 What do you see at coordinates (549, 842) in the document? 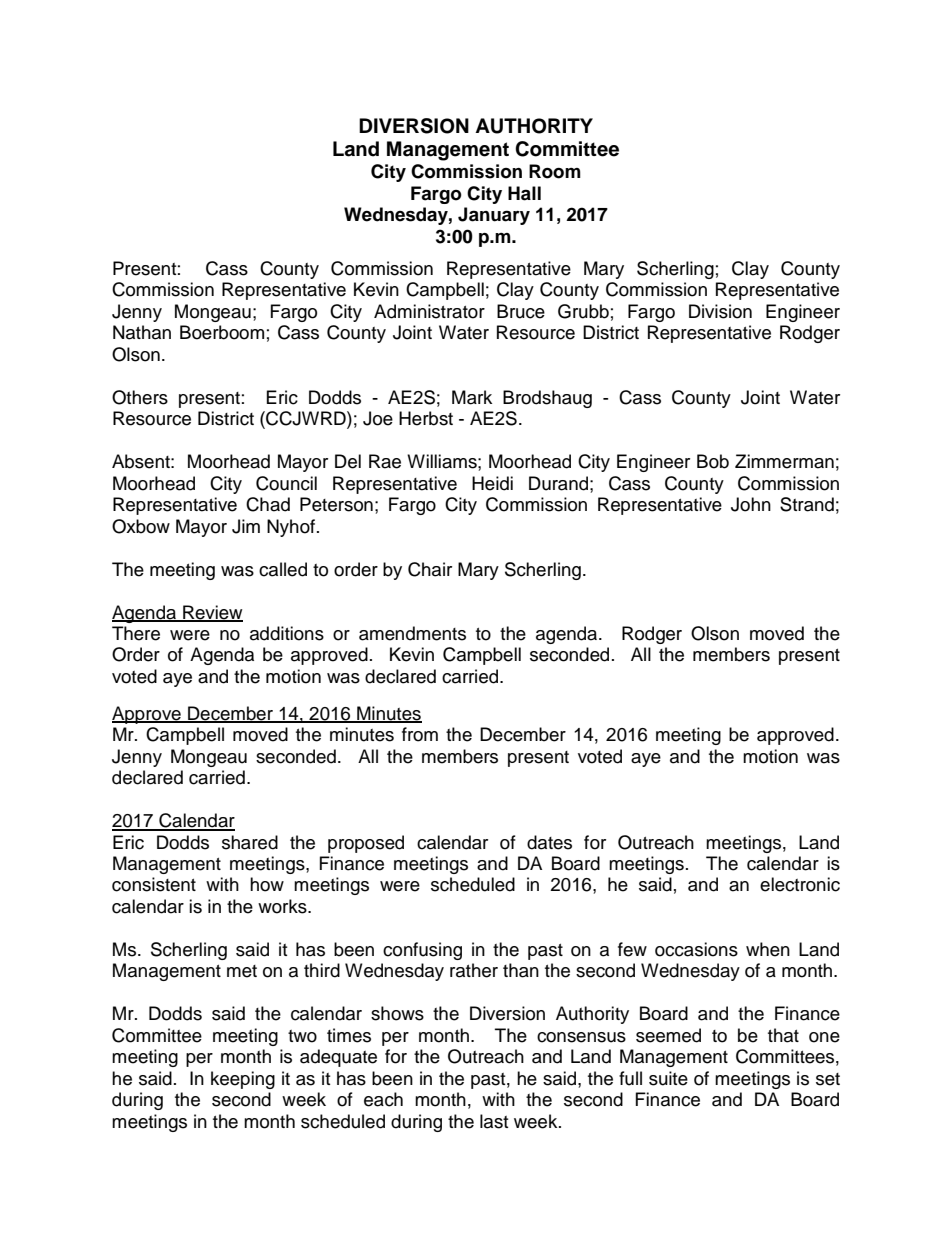
I see `dates` at bounding box center [549, 842].
